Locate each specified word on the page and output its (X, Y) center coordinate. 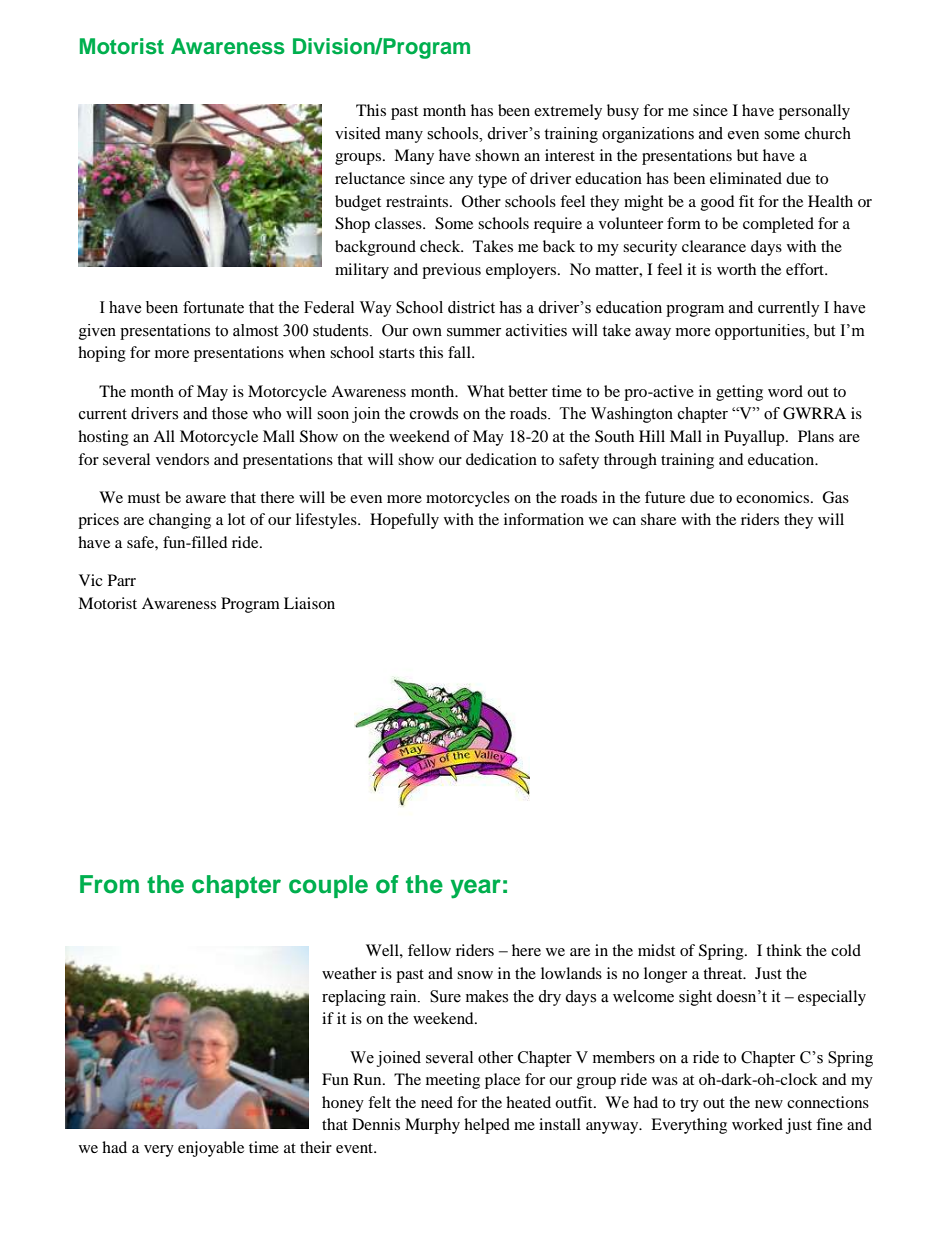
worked (757, 1124)
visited (358, 133)
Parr (122, 580)
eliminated (746, 178)
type (492, 181)
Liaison (309, 603)
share (658, 519)
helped (487, 1126)
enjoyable (211, 1149)
